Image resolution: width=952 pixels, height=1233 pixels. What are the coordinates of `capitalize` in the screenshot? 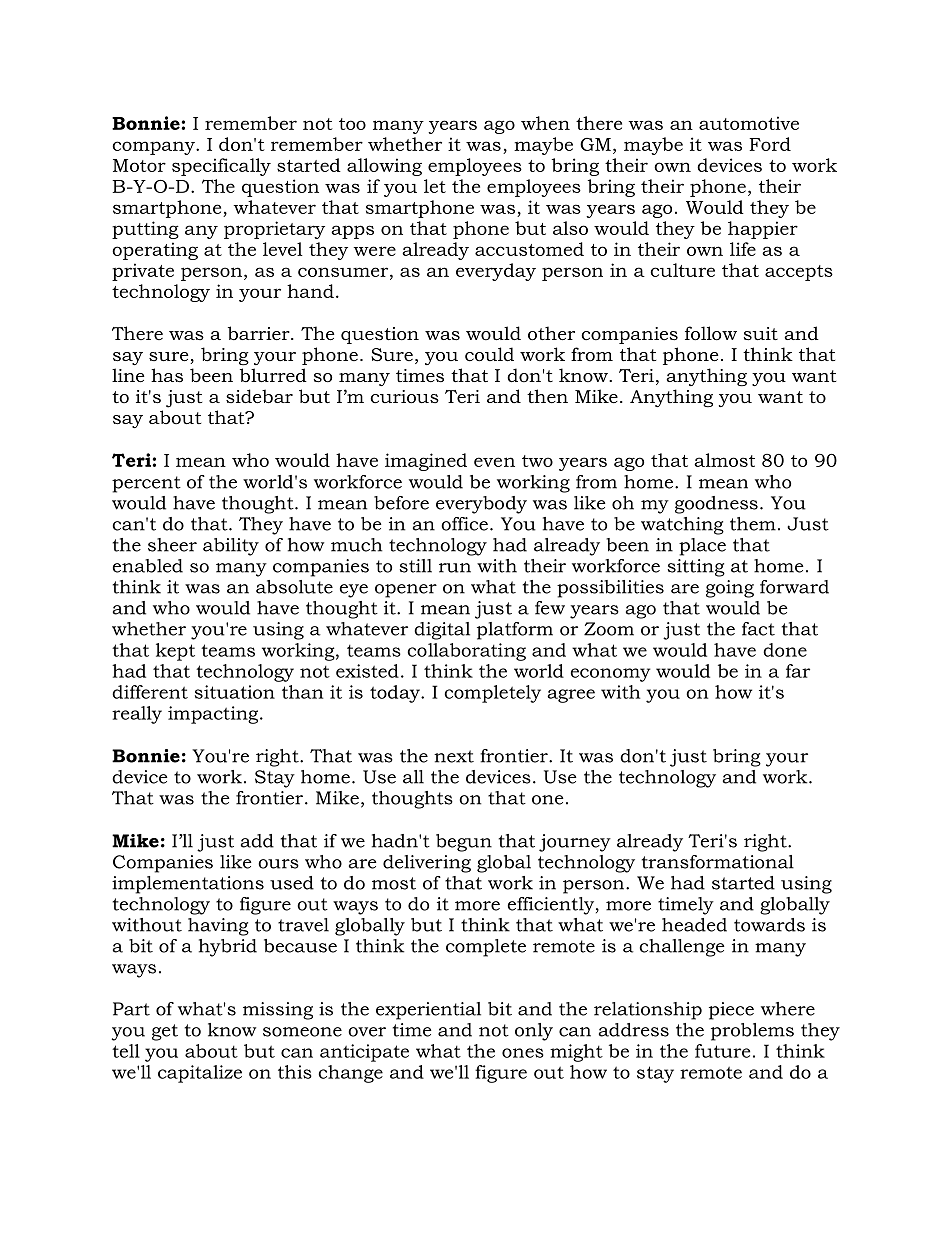 It's located at (200, 1074).
